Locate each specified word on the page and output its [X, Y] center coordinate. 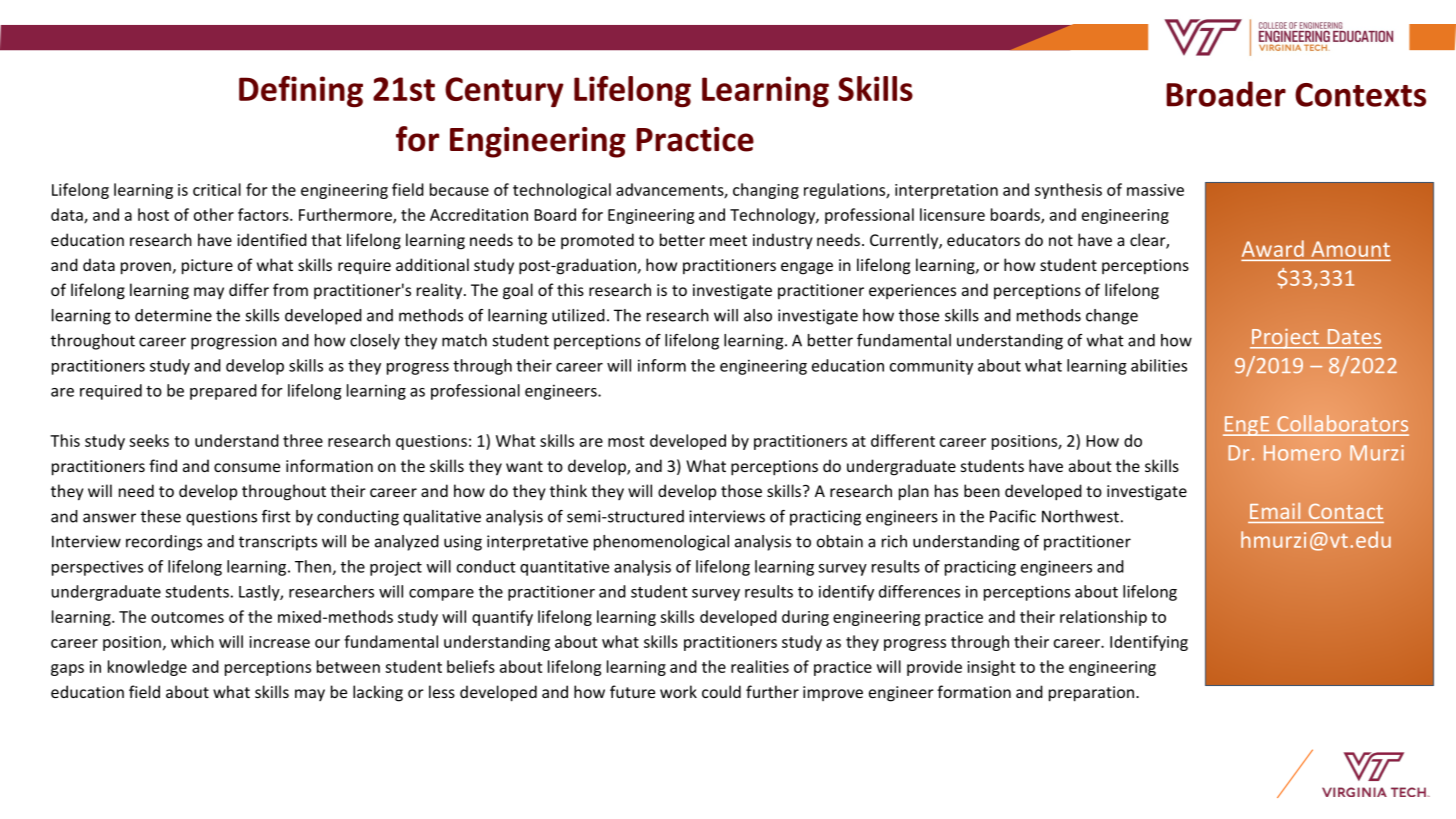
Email [1275, 511]
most [626, 441]
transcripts [278, 543]
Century [504, 92]
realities [760, 666]
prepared [223, 392]
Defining [301, 92]
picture [207, 267]
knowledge [147, 668]
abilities [1159, 365]
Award [1274, 250]
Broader [1226, 94]
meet [728, 240]
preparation [1093, 694]
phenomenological [661, 543]
